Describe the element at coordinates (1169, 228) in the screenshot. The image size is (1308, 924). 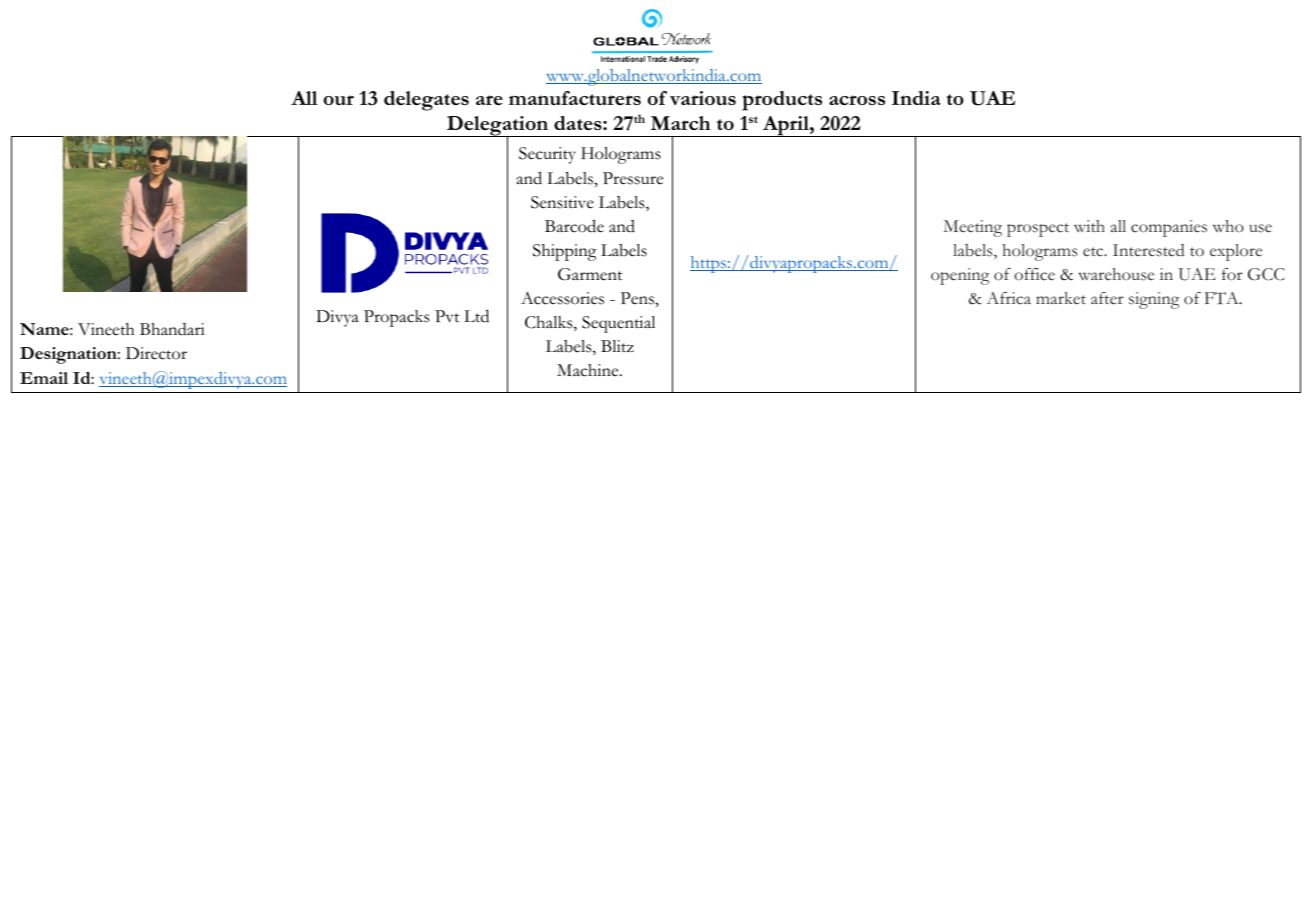
I see `companies` at that location.
